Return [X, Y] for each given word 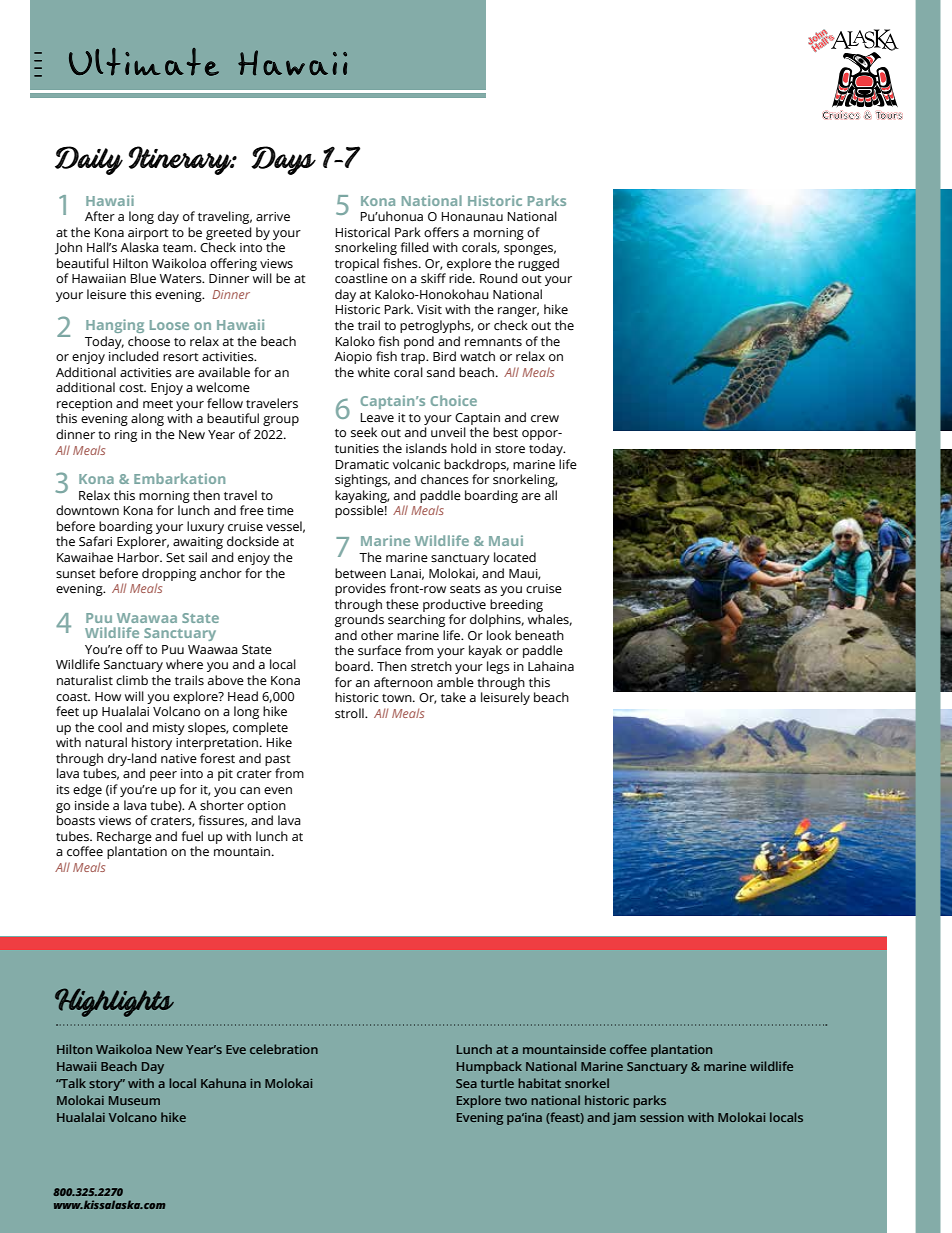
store [510, 449]
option [266, 807]
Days [283, 160]
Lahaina [551, 666]
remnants [493, 342]
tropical [357, 264]
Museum [134, 1100]
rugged [538, 264]
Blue [143, 278]
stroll [350, 713]
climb [132, 680]
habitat [539, 1083]
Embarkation [179, 478]
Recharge [124, 837]
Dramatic [362, 464]
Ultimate [144, 62]
